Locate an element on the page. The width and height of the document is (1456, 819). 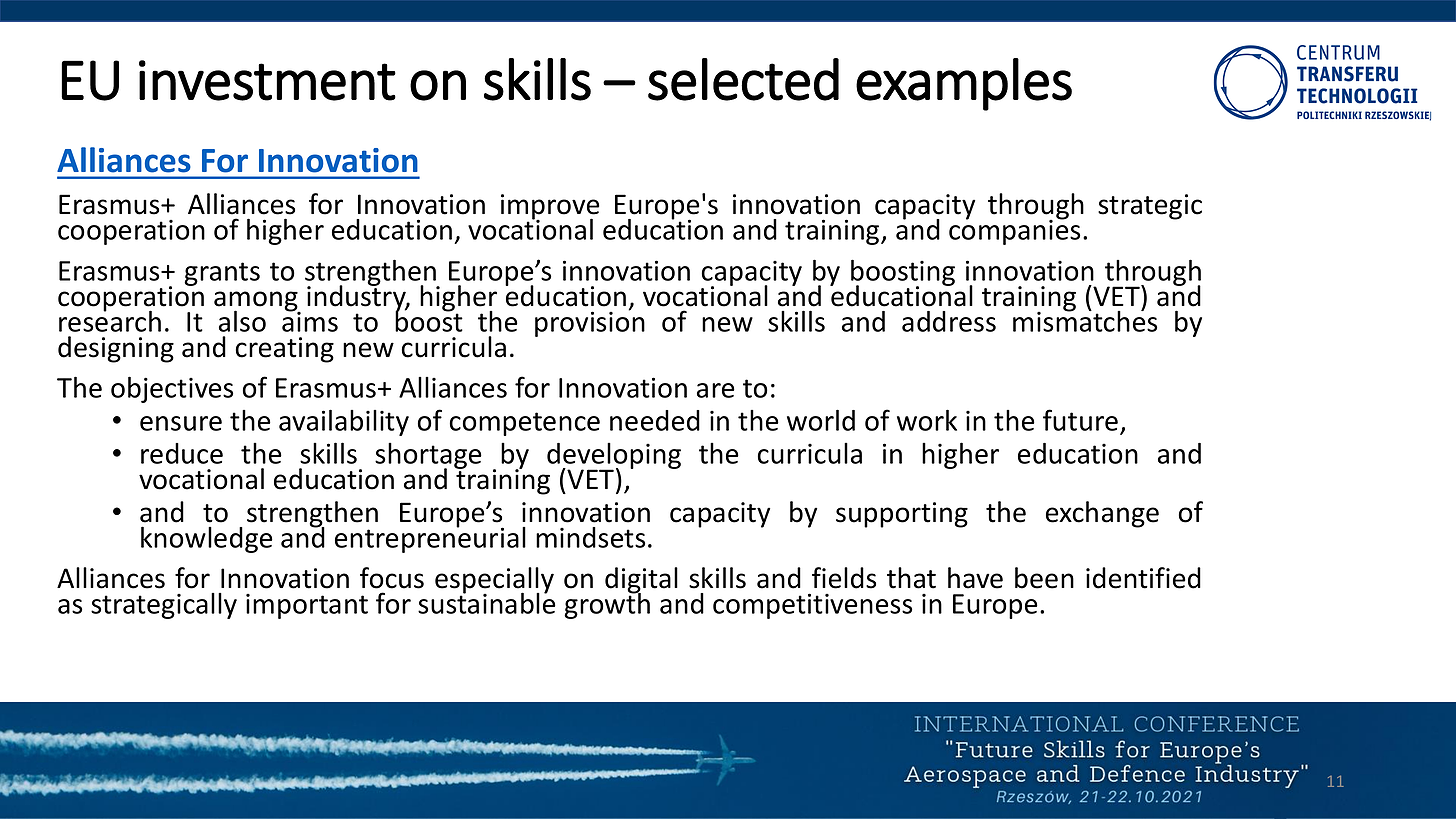
selected is located at coordinates (743, 79).
